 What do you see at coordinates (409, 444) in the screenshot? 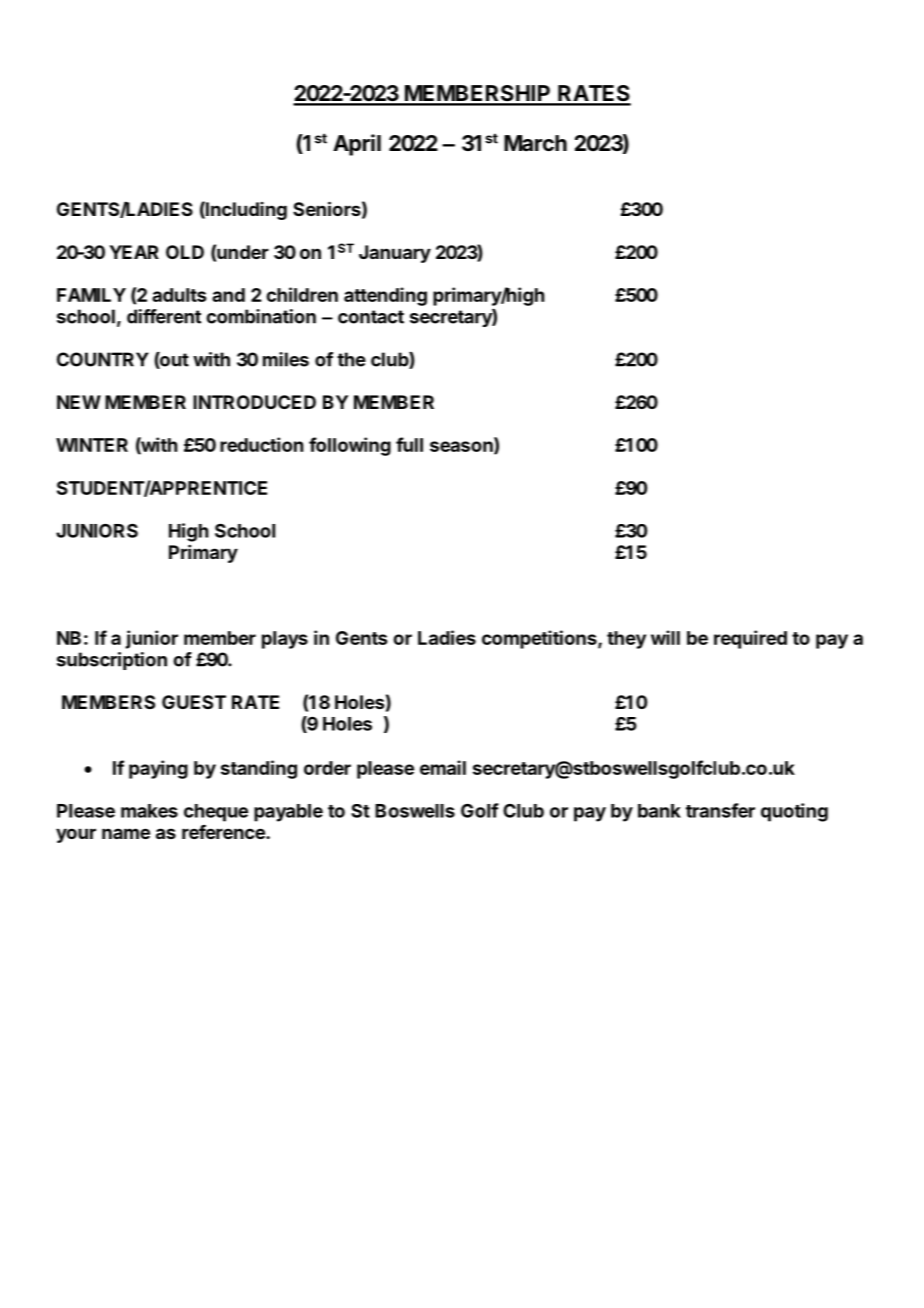
I see `full` at bounding box center [409, 444].
